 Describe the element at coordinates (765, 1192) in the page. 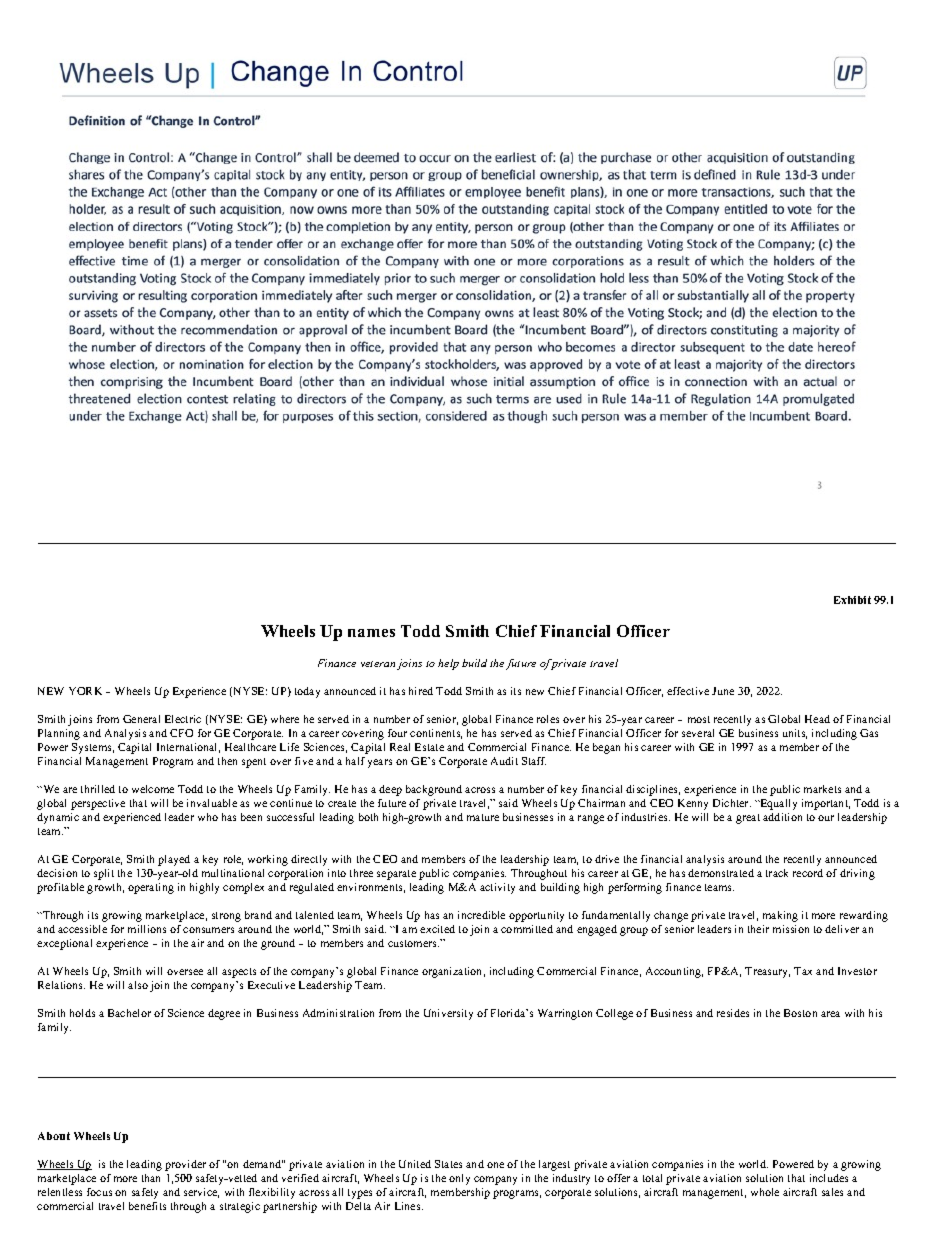

I see `whole` at that location.
